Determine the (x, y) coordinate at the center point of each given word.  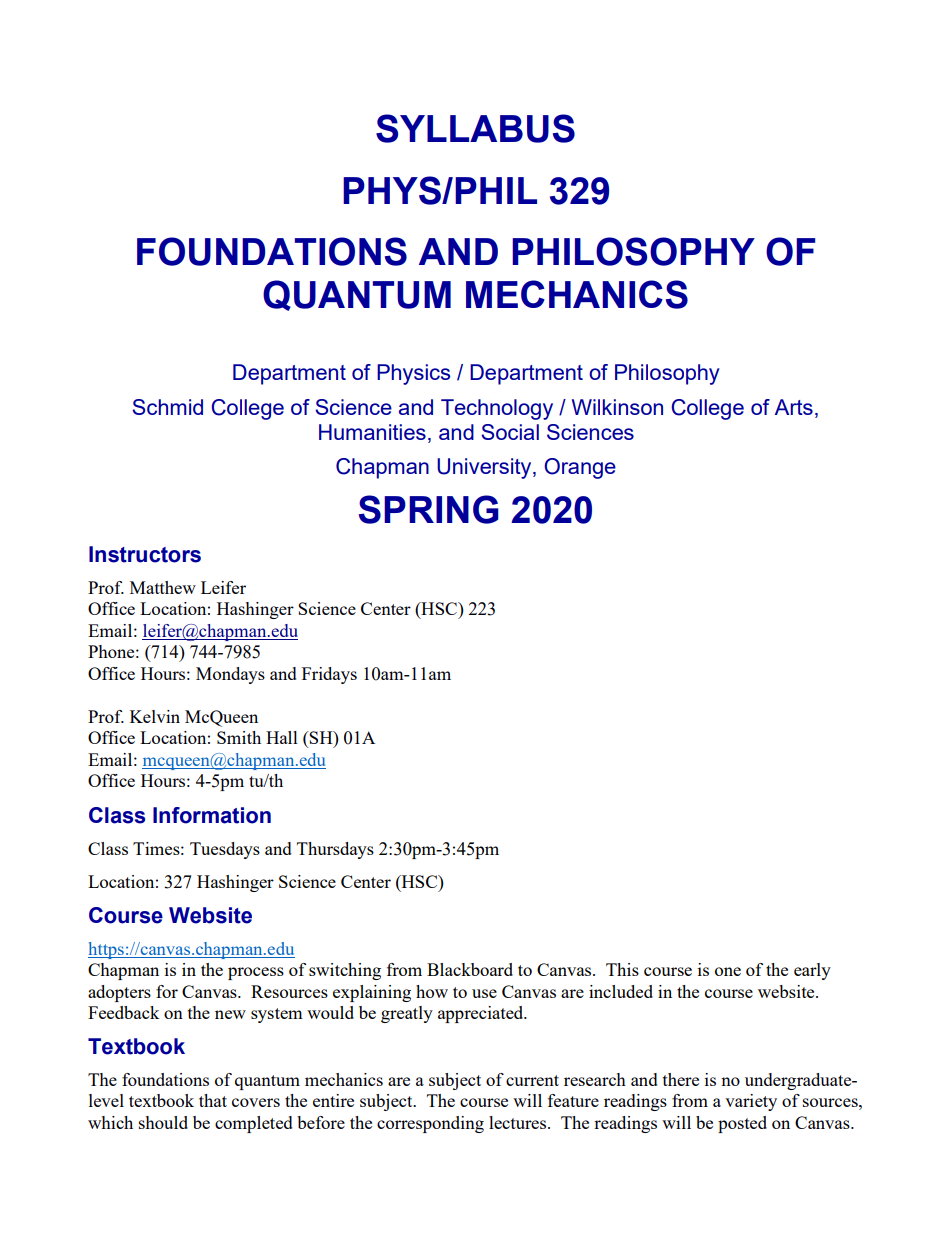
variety (751, 1102)
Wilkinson (617, 407)
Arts (794, 407)
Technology (497, 409)
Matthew (163, 587)
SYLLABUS (475, 128)
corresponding (430, 1124)
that (213, 1100)
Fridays (329, 675)
